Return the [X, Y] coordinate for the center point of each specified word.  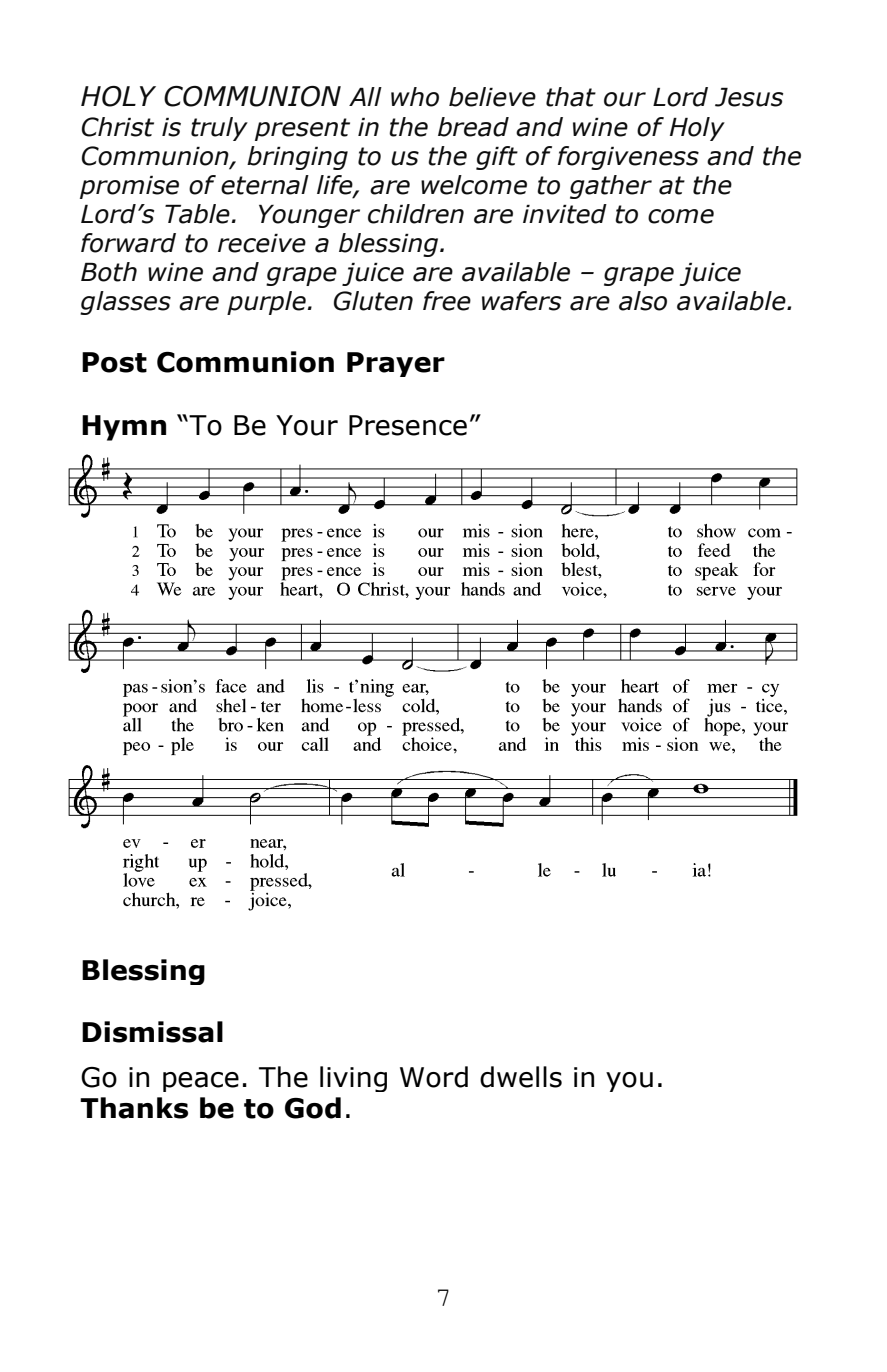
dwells [521, 1077]
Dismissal [152, 1032]
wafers [521, 301]
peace [201, 1082]
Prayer [396, 364]
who [415, 97]
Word [434, 1077]
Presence [408, 425]
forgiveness [628, 158]
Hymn [124, 428]
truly [219, 129]
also [643, 301]
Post [114, 362]
